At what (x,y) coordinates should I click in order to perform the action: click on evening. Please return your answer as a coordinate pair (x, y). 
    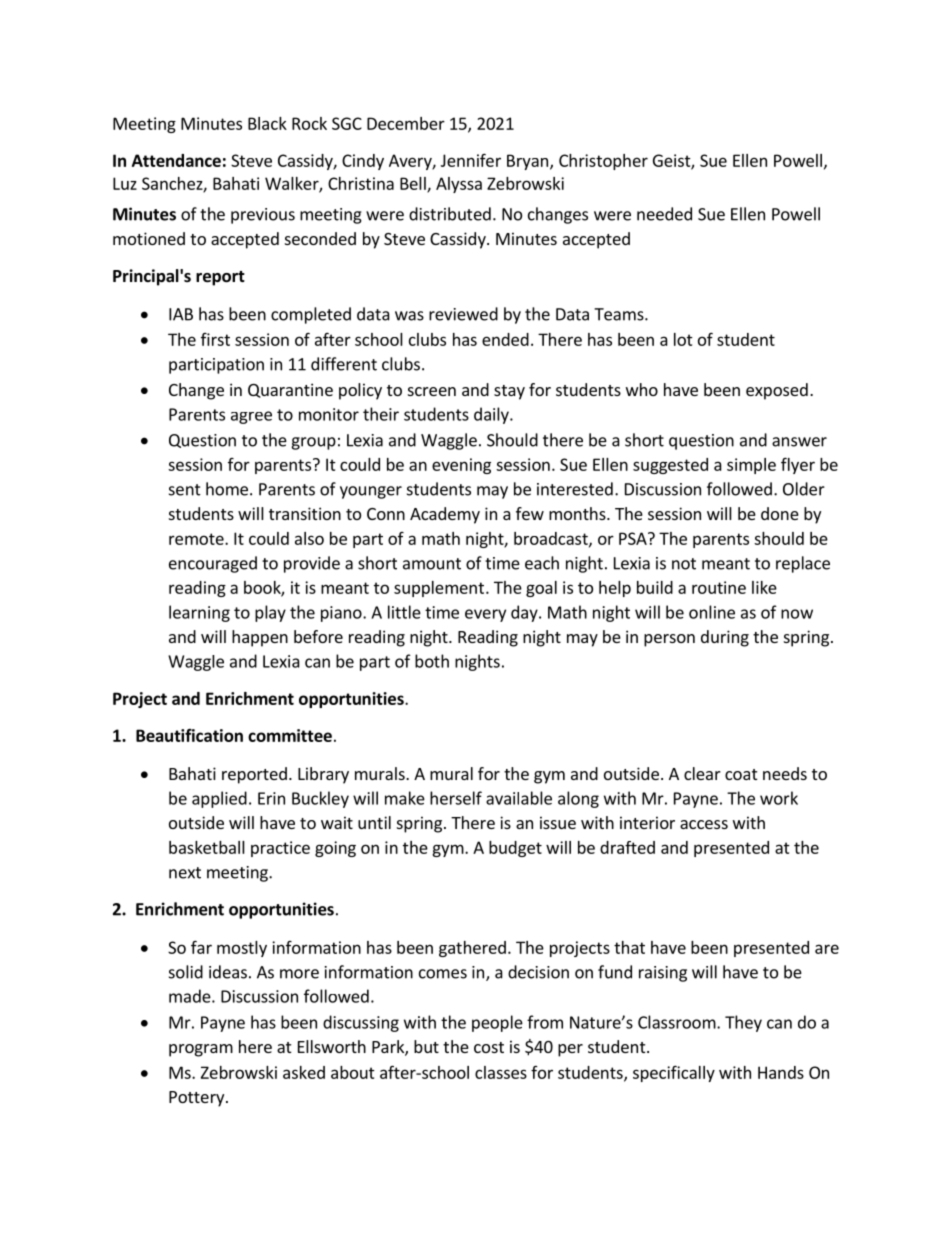
    Looking at the image, I should click on (461, 466).
